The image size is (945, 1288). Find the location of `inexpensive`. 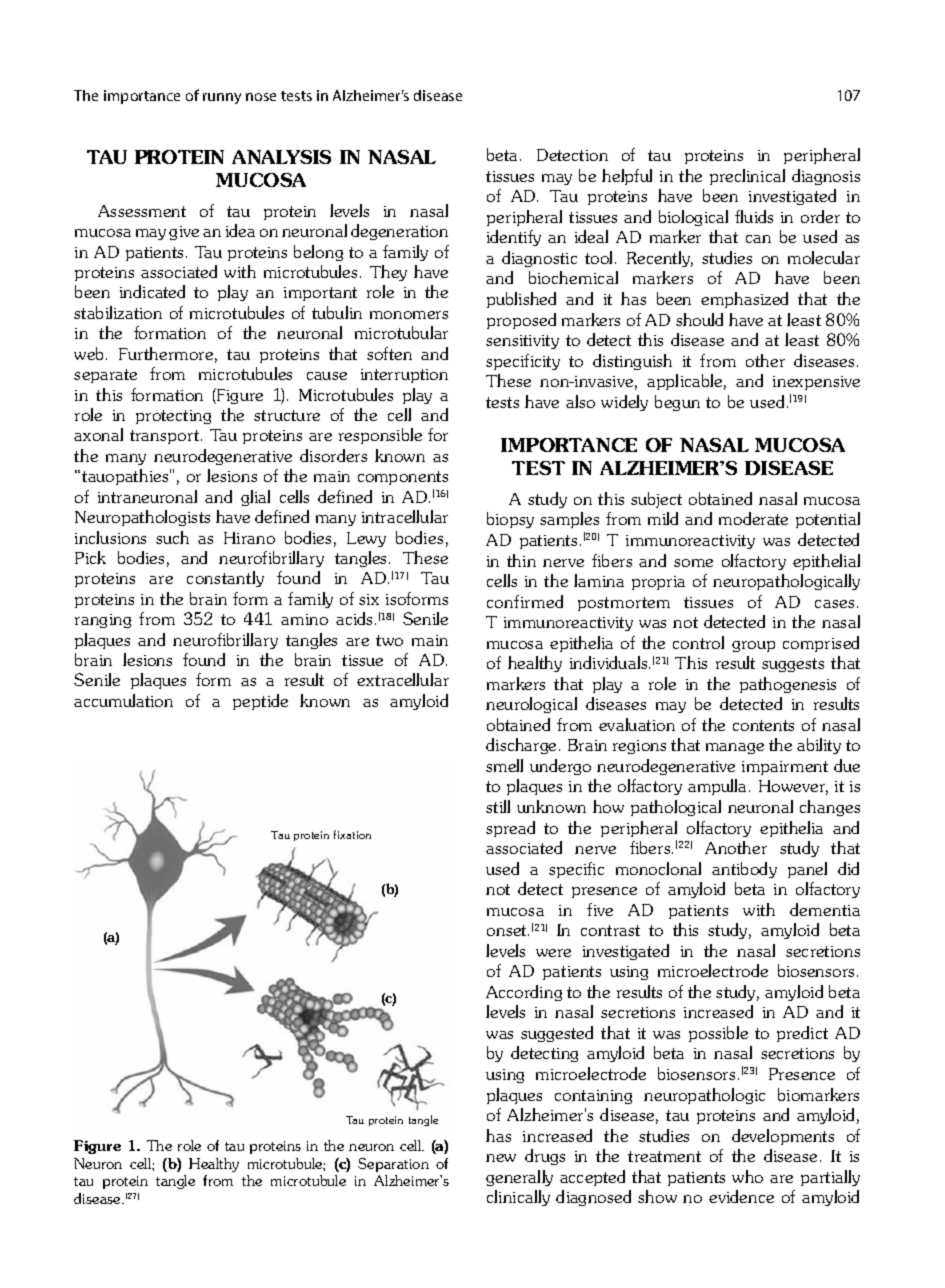

inexpensive is located at coordinates (816, 383).
